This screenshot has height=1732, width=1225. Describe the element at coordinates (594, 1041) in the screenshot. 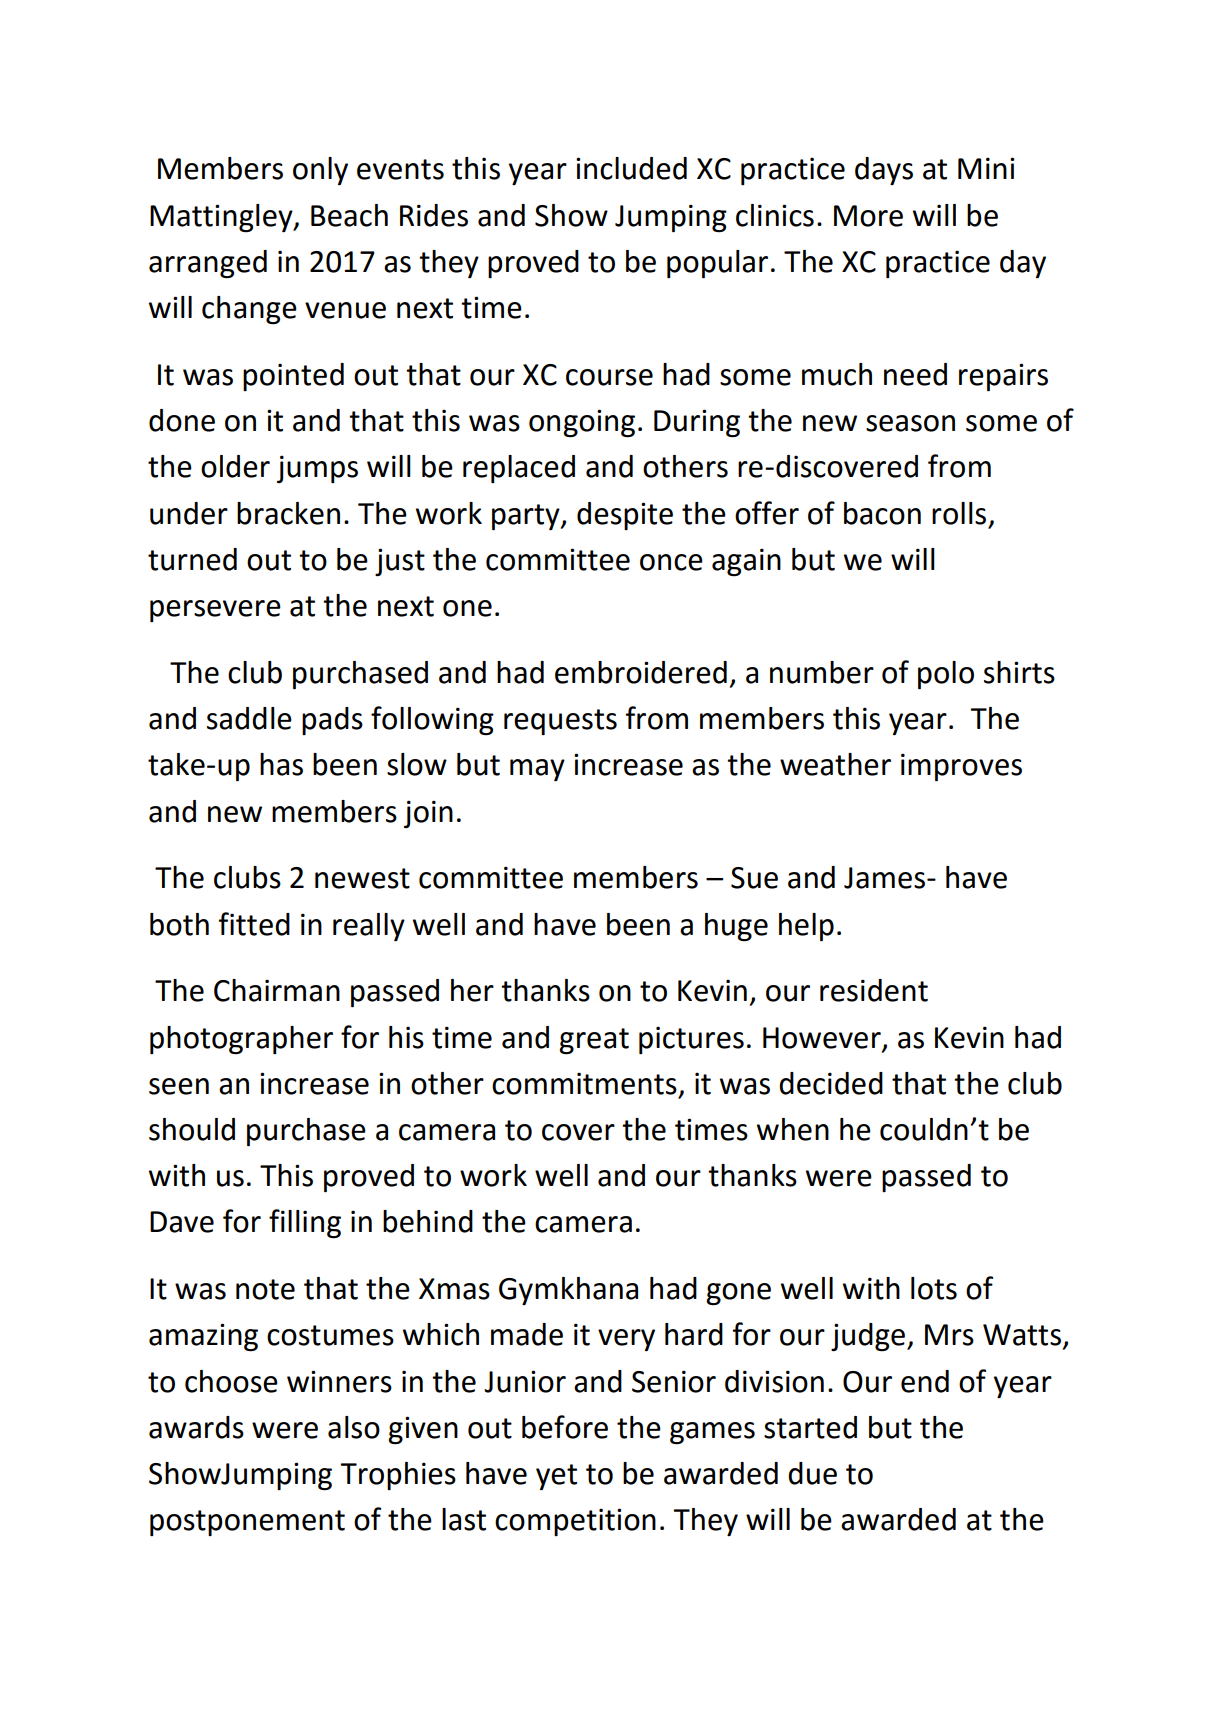

I see `great` at that location.
